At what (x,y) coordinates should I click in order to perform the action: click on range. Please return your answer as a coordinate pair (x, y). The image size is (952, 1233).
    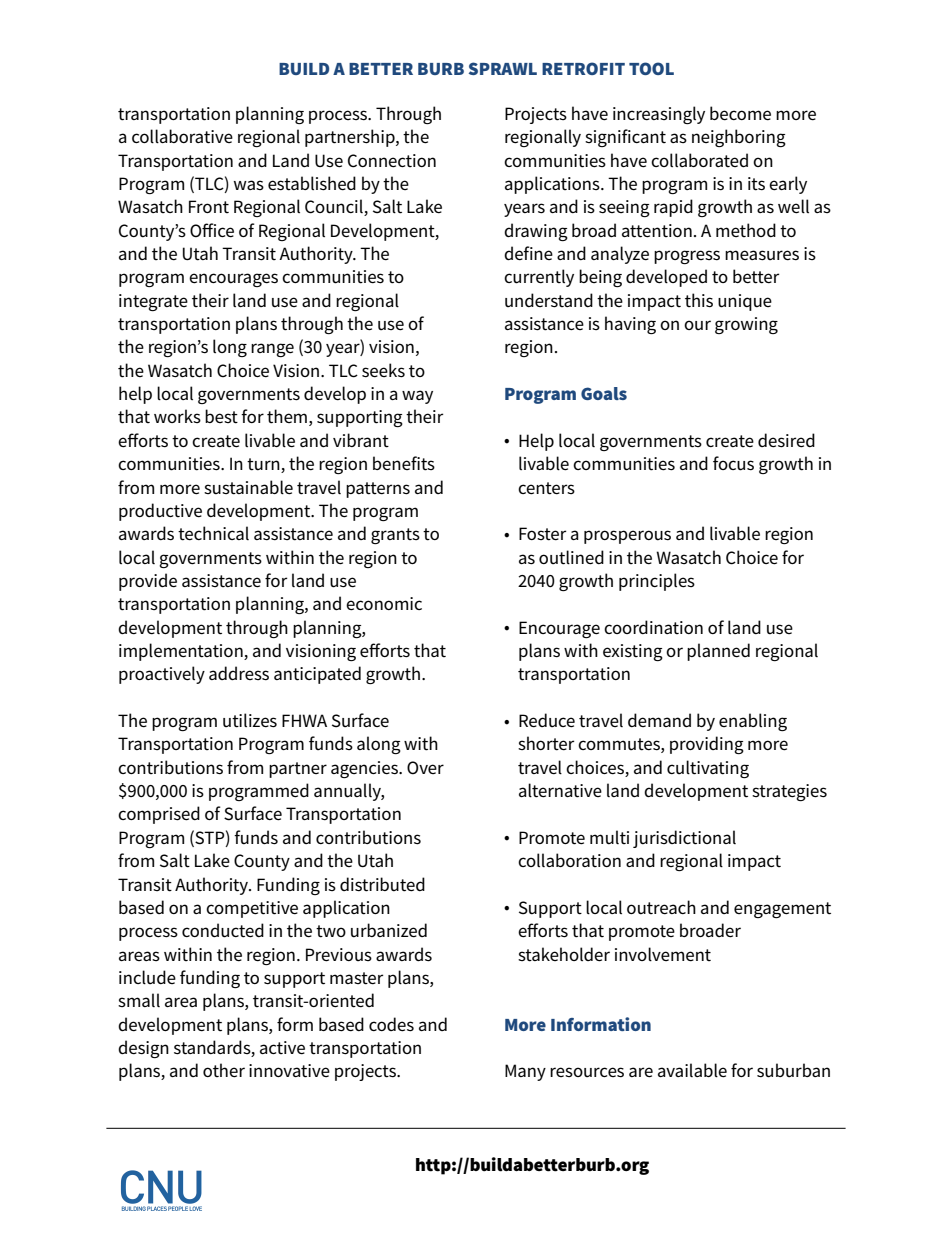
    Looking at the image, I should click on (272, 350).
